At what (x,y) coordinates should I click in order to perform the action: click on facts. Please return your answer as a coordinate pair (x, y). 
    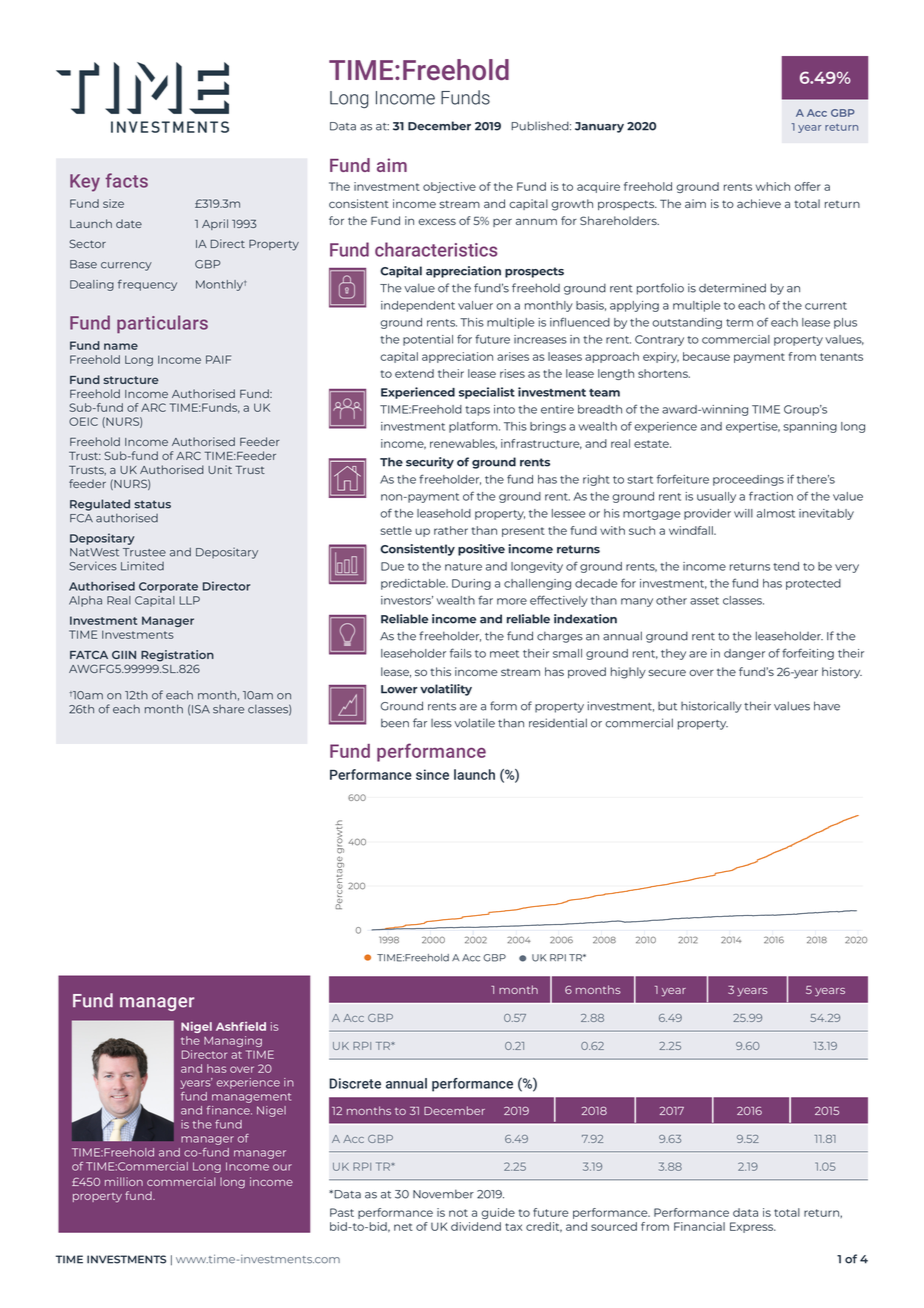
    Looking at the image, I should click on (126, 180).
